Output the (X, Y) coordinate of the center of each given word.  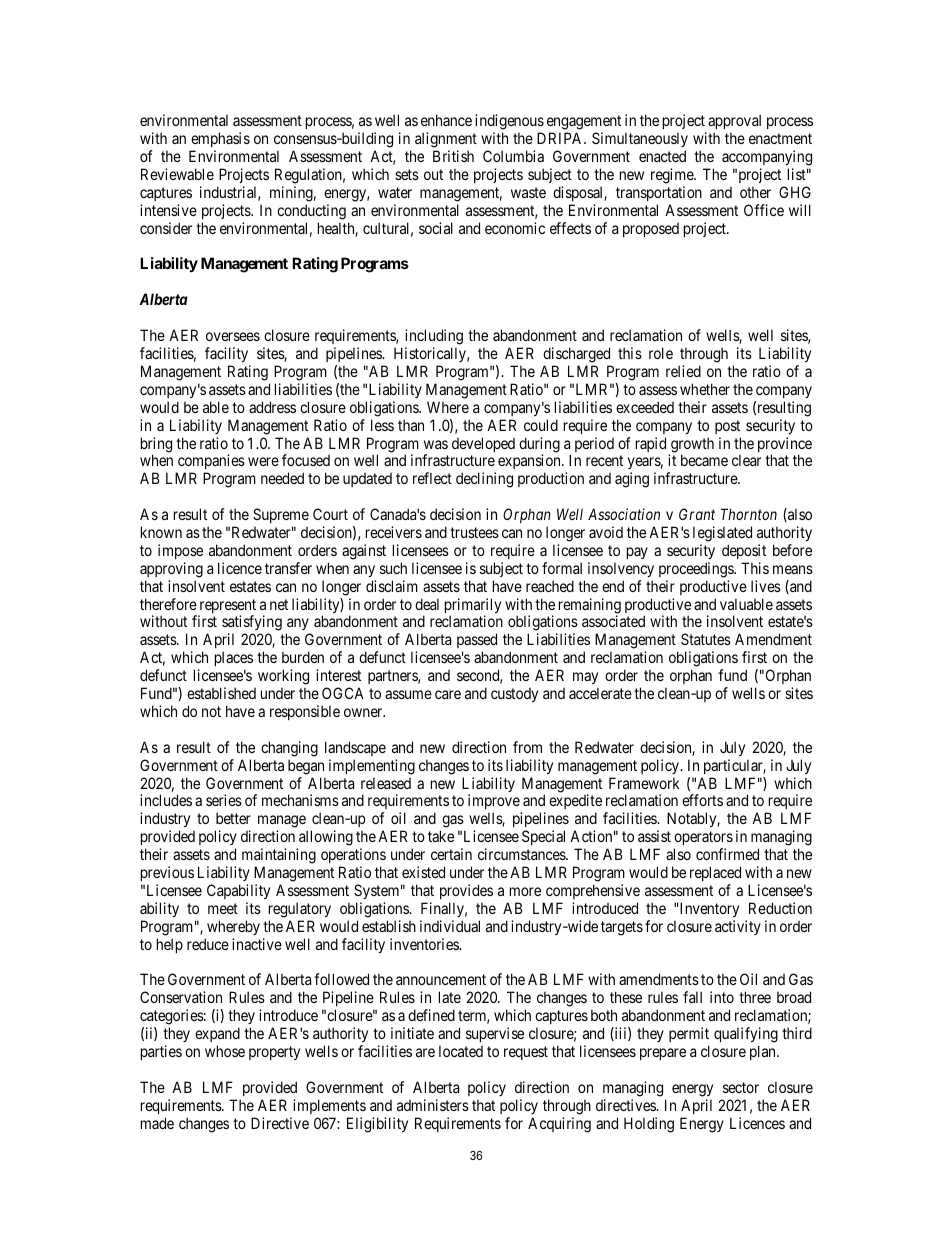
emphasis (220, 139)
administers (433, 1105)
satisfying (252, 624)
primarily (473, 607)
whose (225, 1051)
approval (734, 123)
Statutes (706, 639)
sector (741, 1087)
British (453, 156)
